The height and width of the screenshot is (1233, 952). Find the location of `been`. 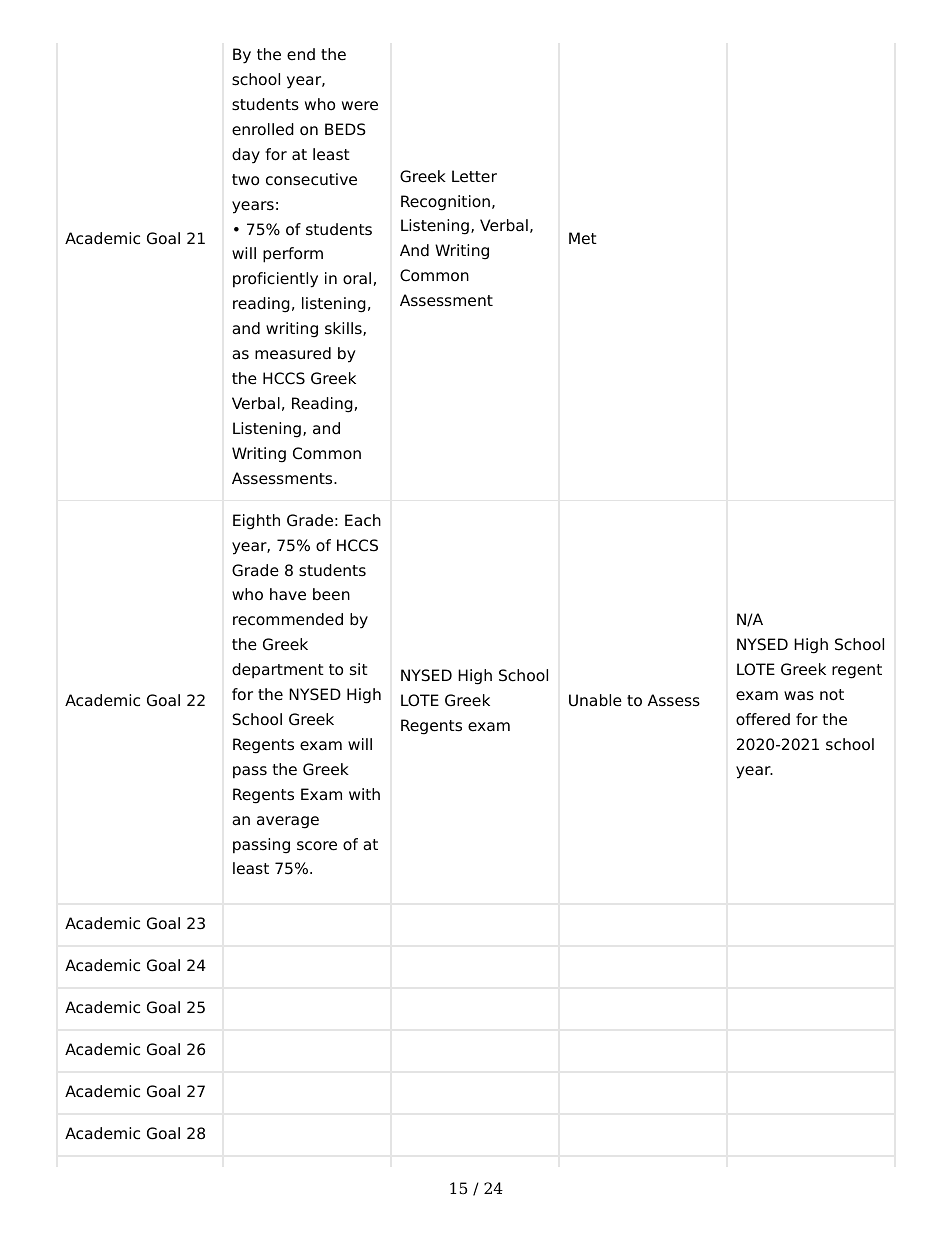

been is located at coordinates (331, 594).
